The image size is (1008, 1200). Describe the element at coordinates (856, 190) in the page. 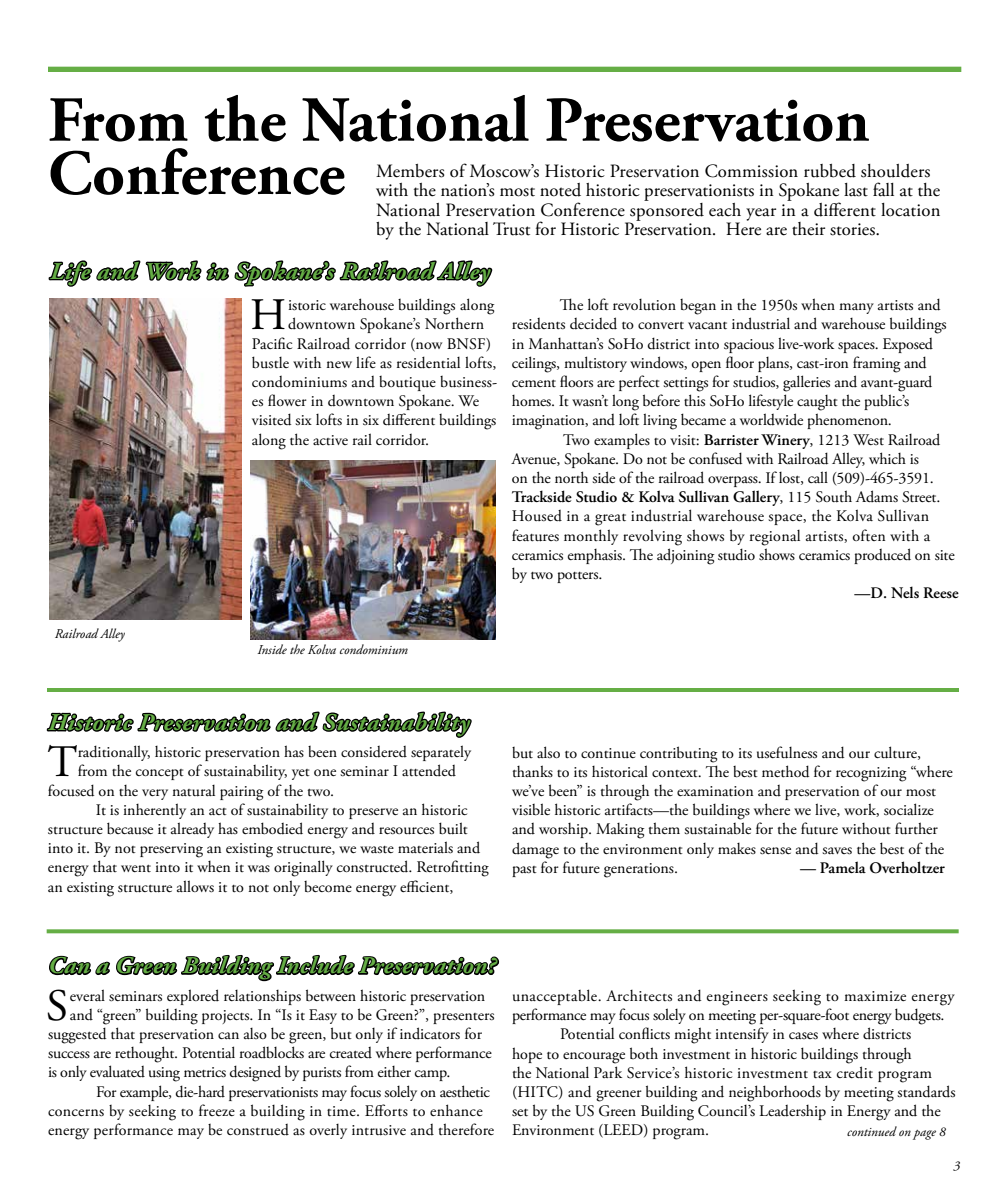

I see `last` at that location.
